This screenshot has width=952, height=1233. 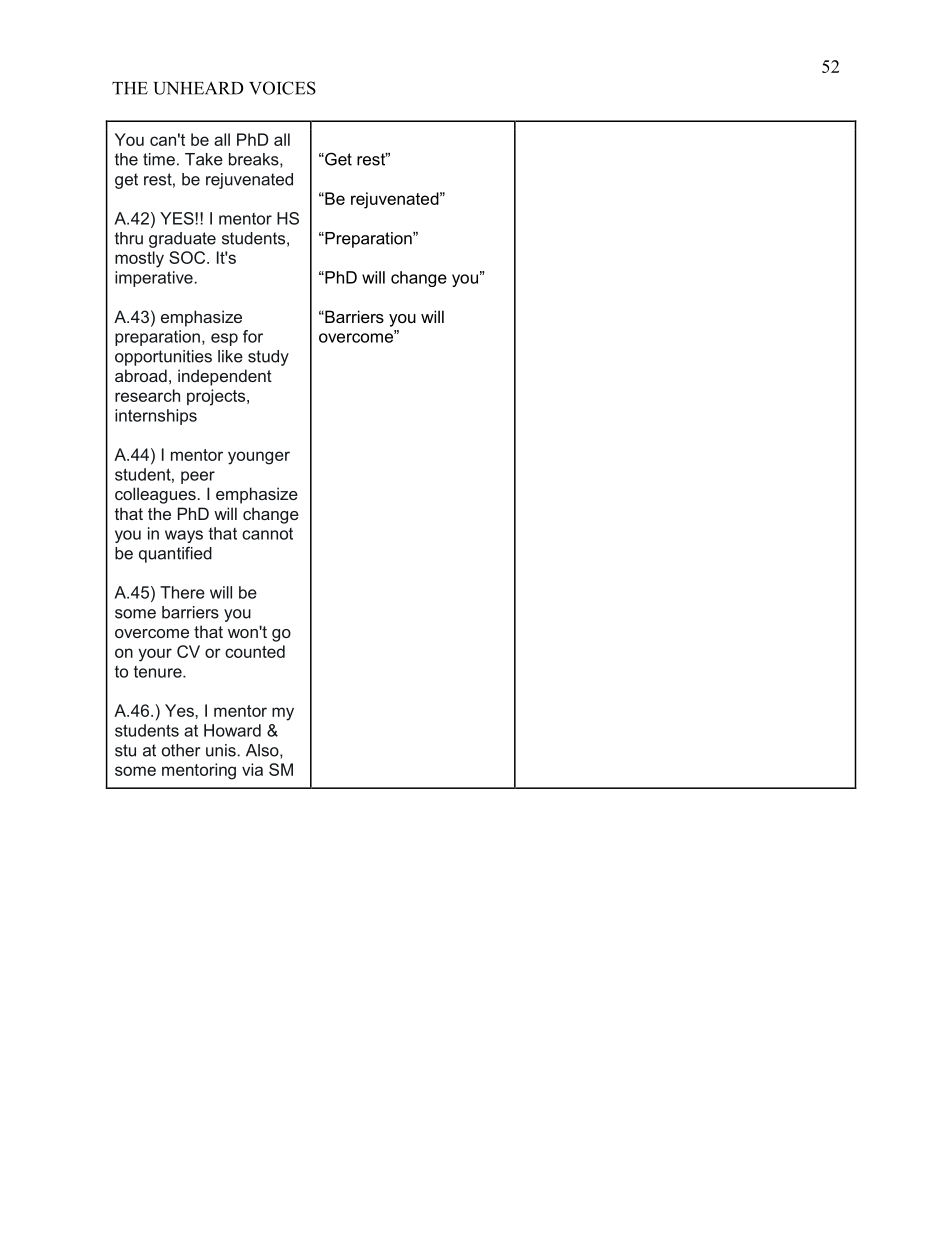 What do you see at coordinates (282, 88) in the screenshot?
I see `VOICES` at bounding box center [282, 88].
